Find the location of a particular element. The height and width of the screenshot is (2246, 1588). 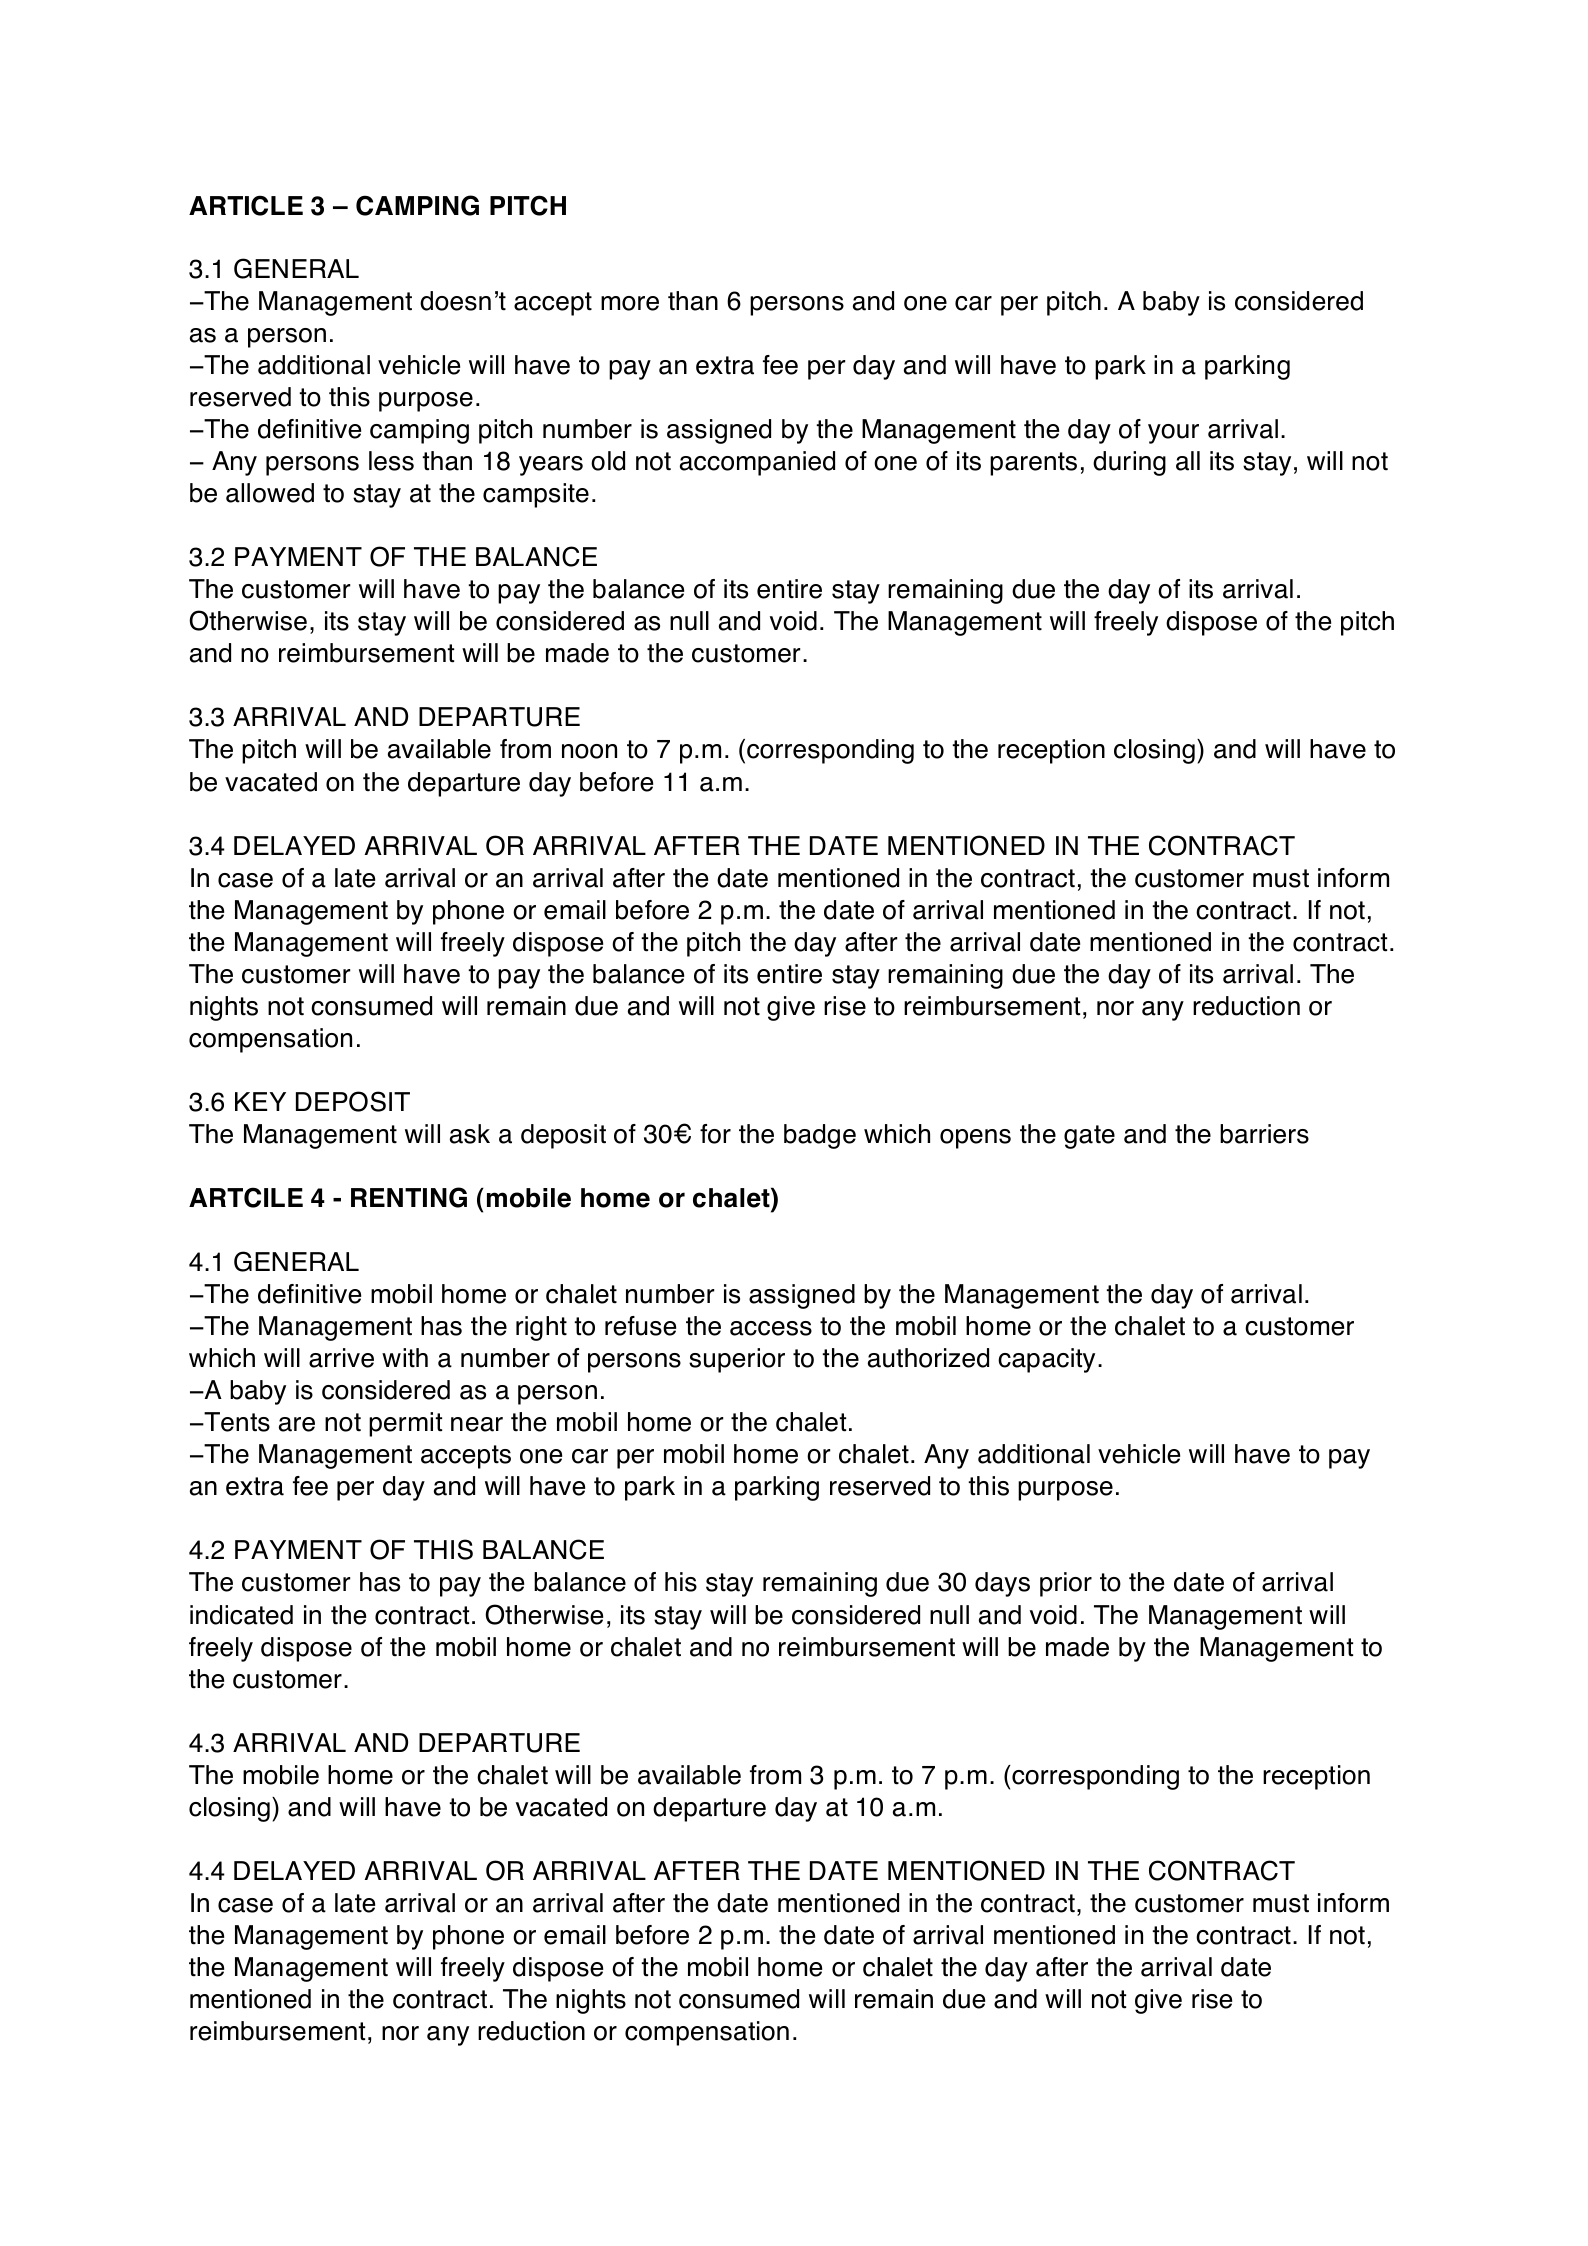

accompanied is located at coordinates (757, 463).
